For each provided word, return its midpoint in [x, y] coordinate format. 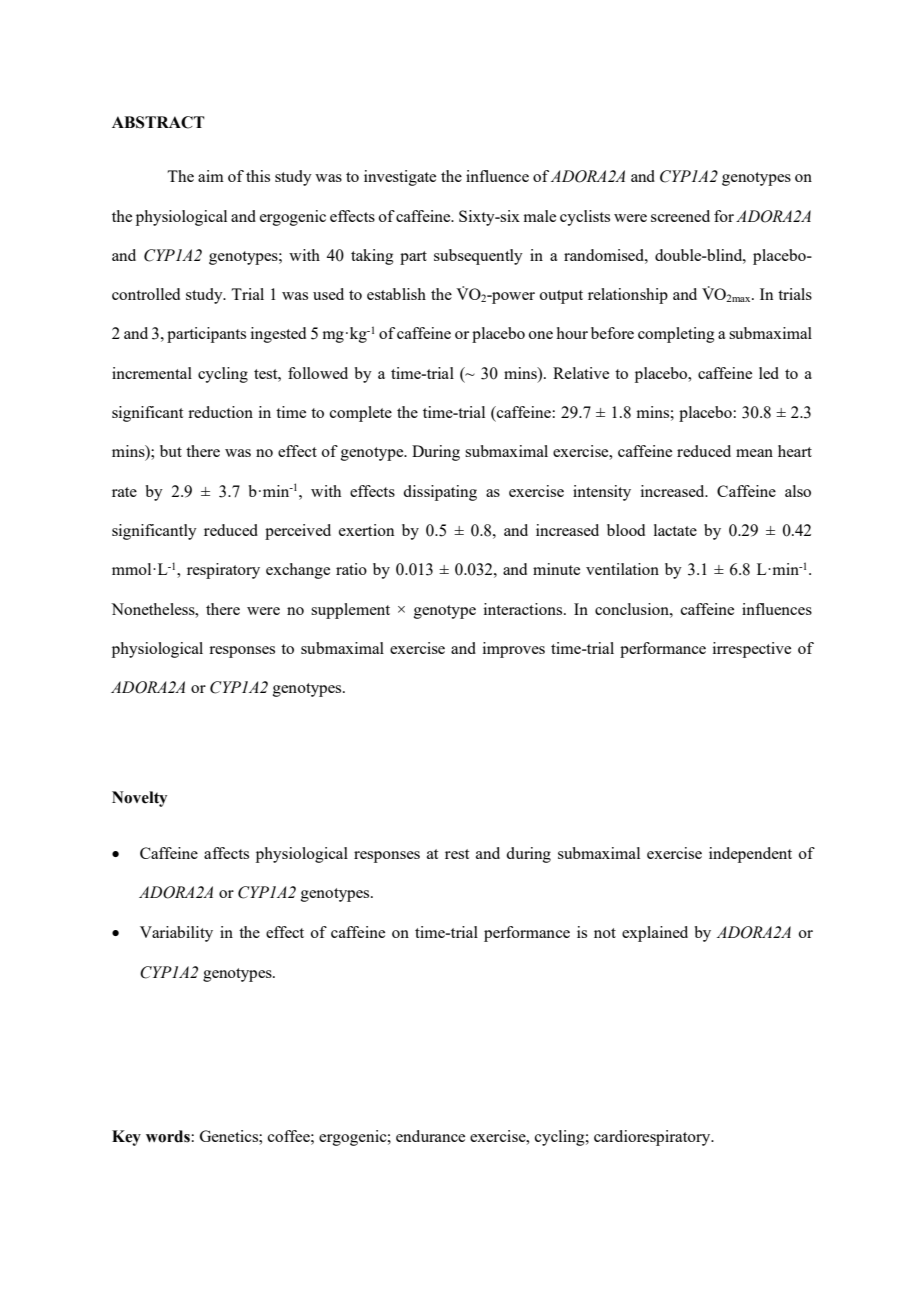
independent [750, 855]
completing [676, 335]
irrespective [752, 650]
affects [226, 853]
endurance [430, 1136]
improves [514, 650]
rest [457, 854]
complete [361, 414]
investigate [400, 178]
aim [211, 176]
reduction [220, 412]
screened [680, 216]
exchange [298, 571]
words [169, 1136]
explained [655, 934]
